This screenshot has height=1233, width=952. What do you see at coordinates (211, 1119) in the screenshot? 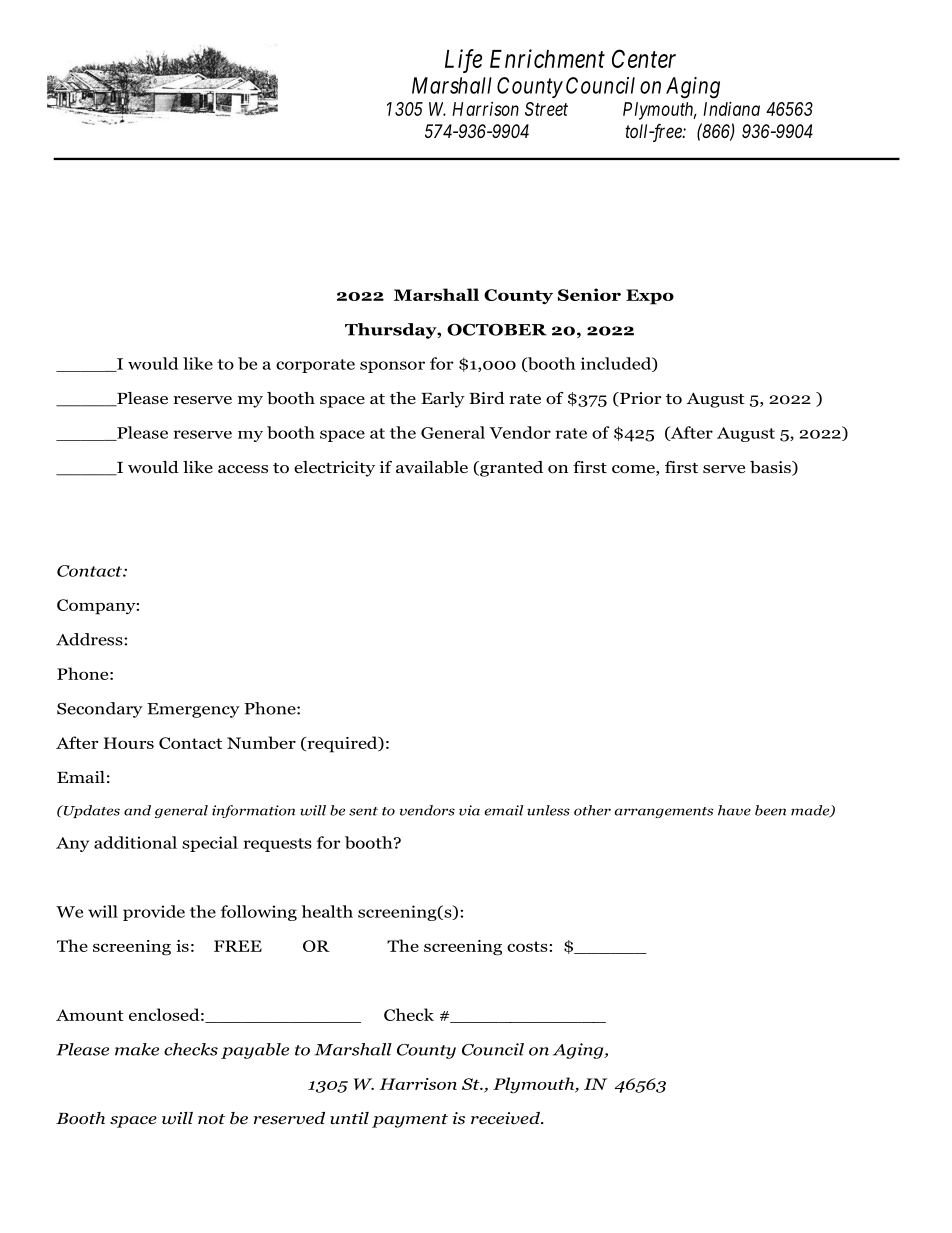
I see `not` at bounding box center [211, 1119].
